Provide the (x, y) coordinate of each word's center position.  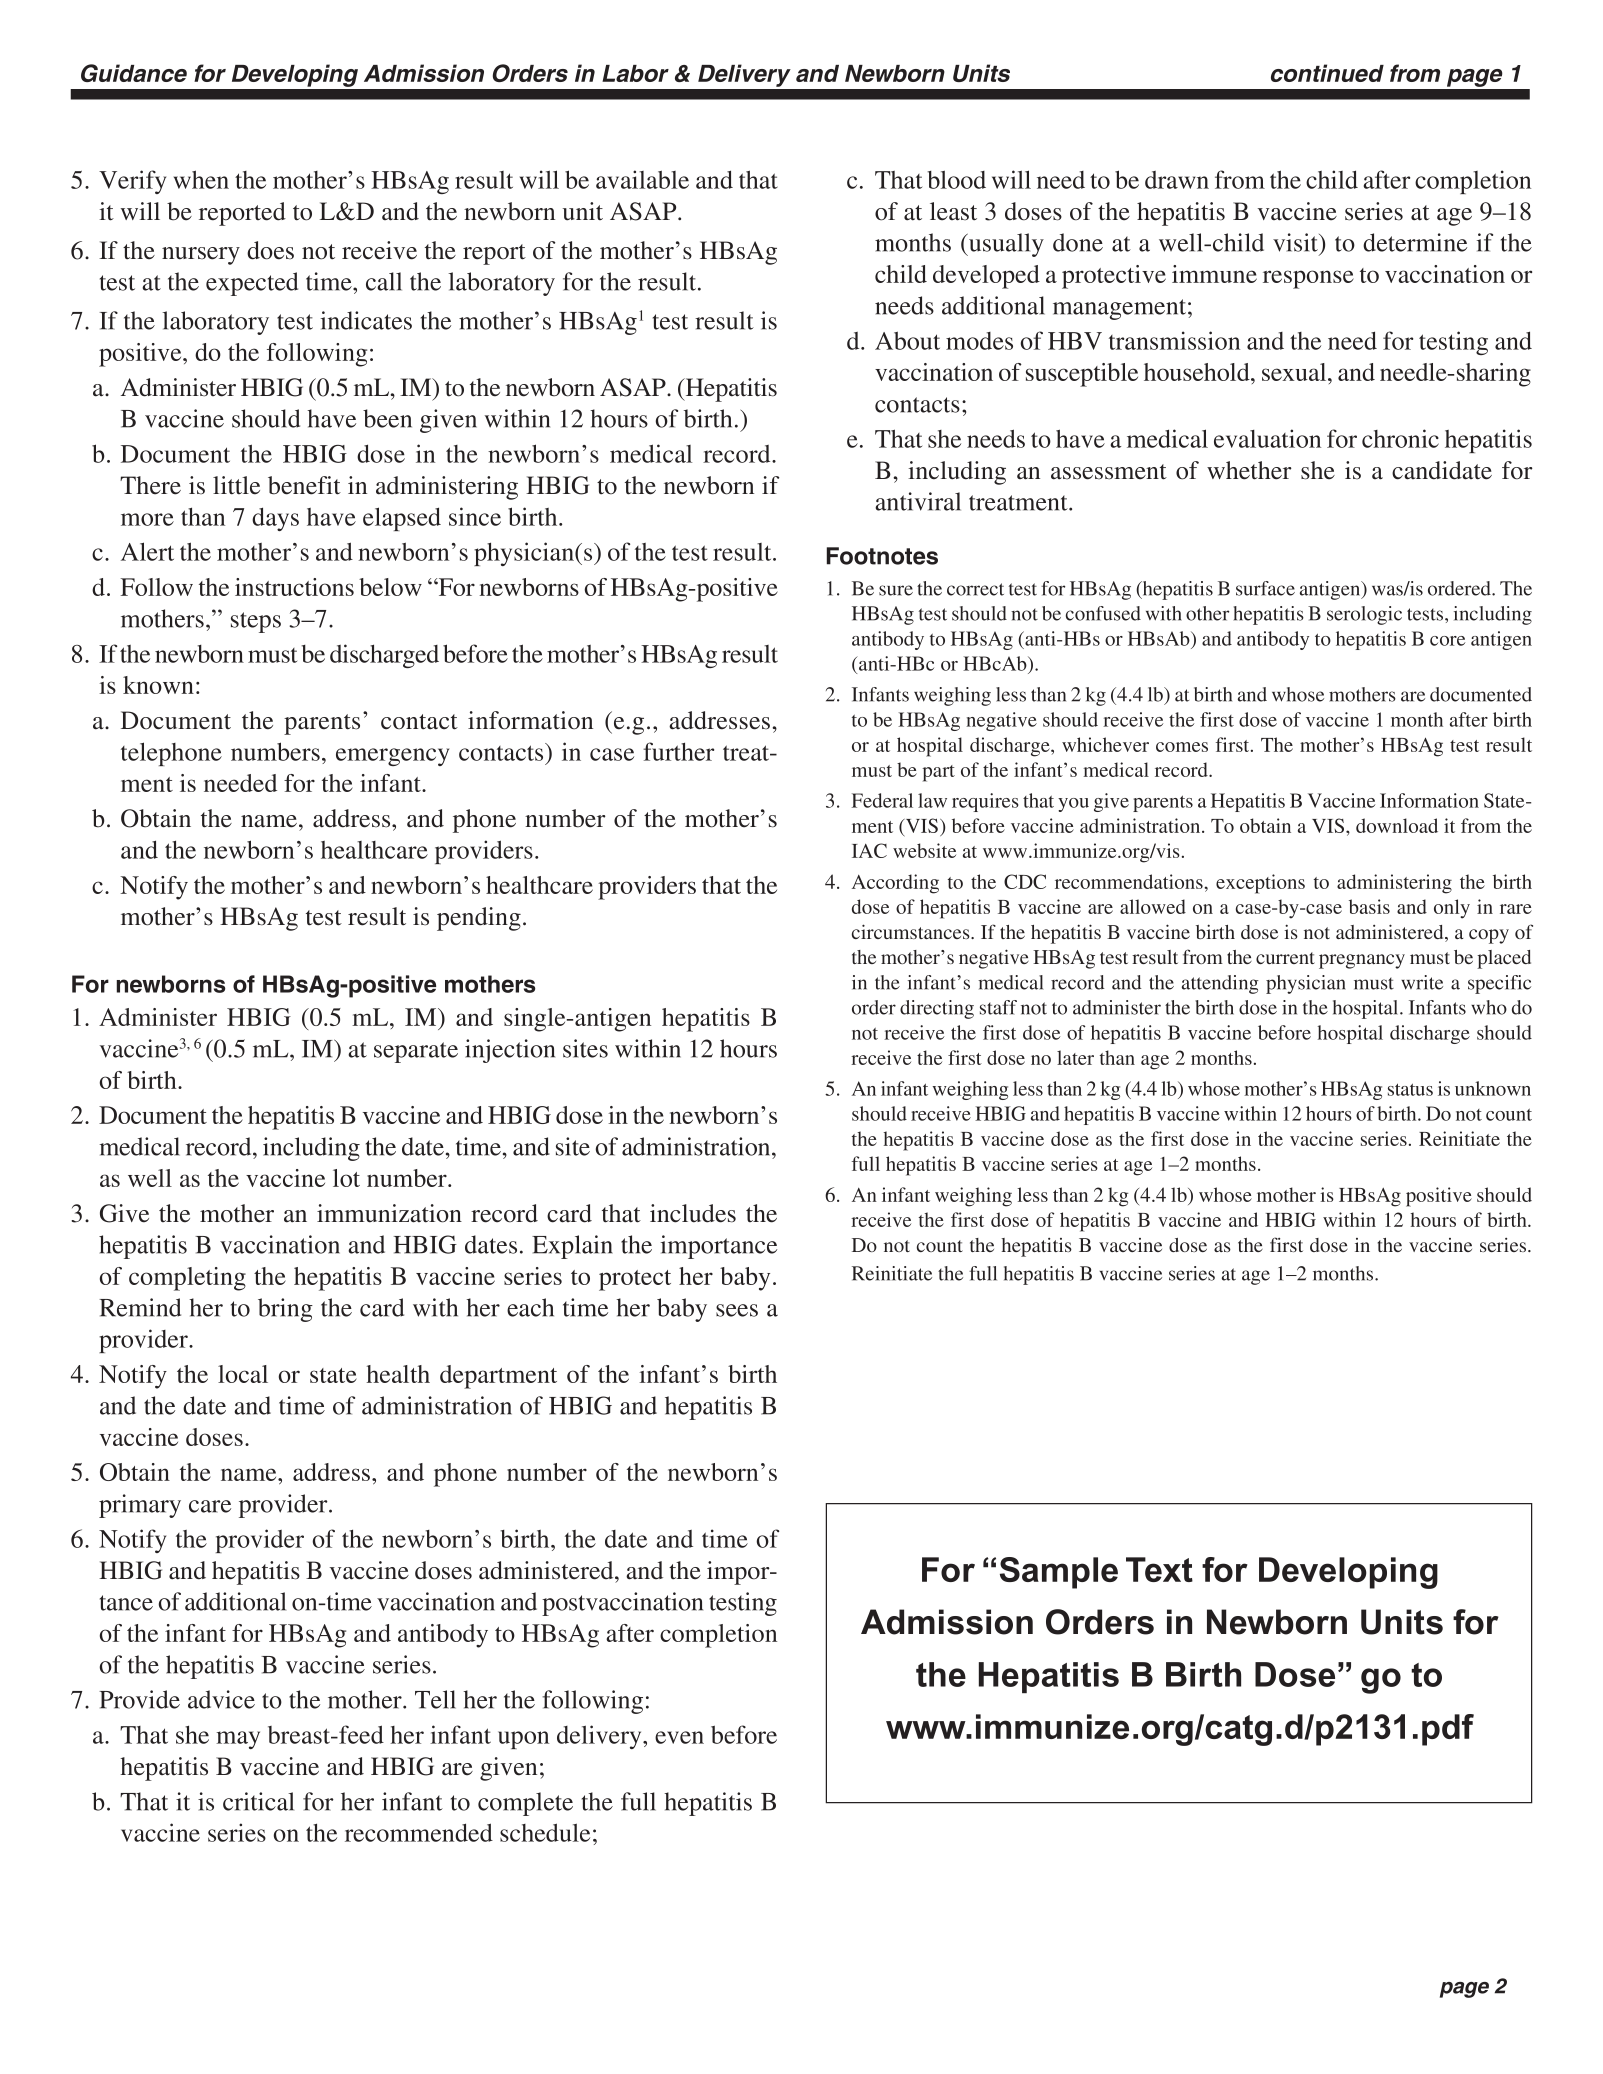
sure (896, 590)
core (1447, 641)
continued (1327, 73)
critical (258, 1801)
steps (256, 622)
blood (956, 179)
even (679, 1737)
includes (693, 1213)
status (1410, 1089)
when (201, 179)
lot (346, 1178)
